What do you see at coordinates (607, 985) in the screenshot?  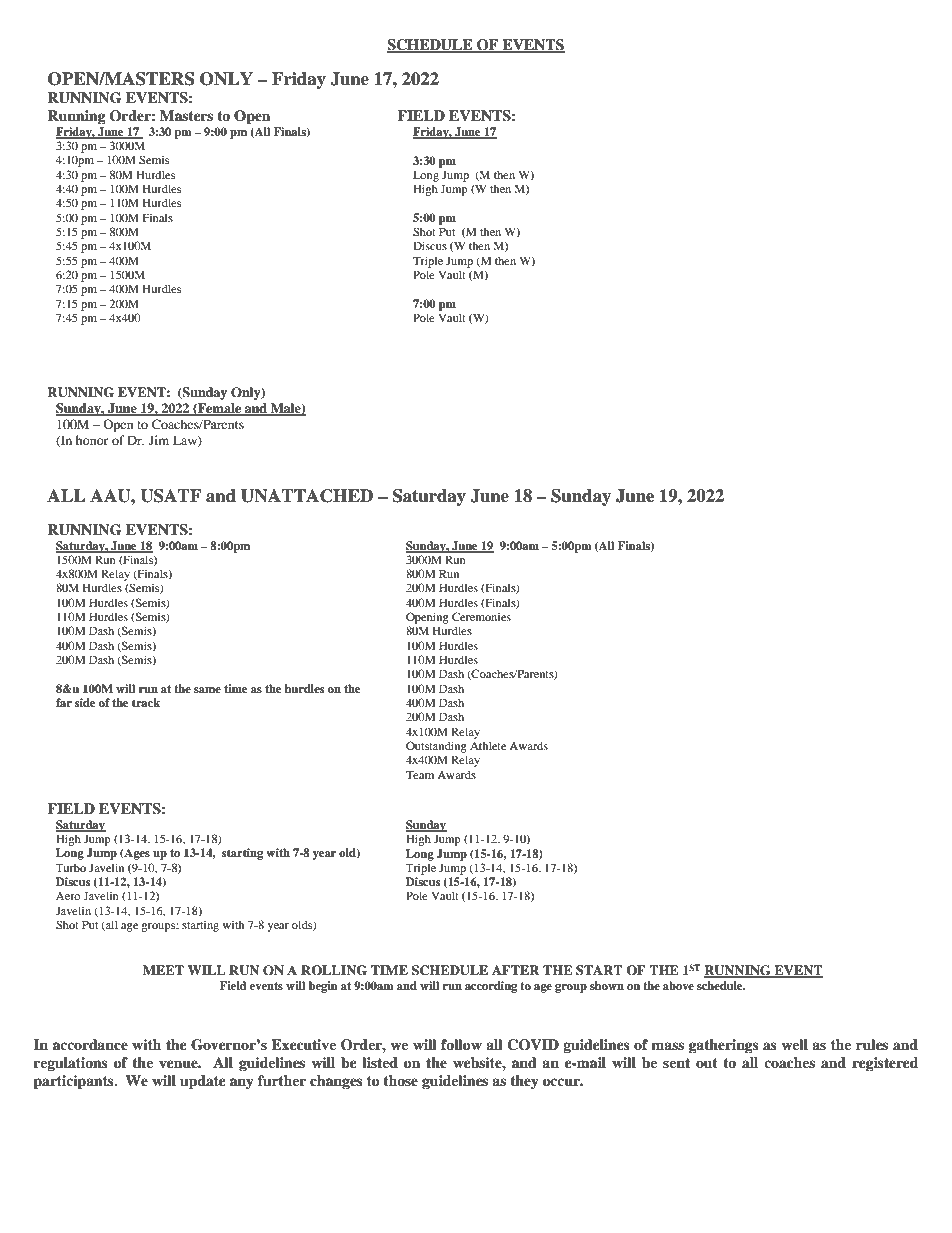 I see `shown` at bounding box center [607, 985].
